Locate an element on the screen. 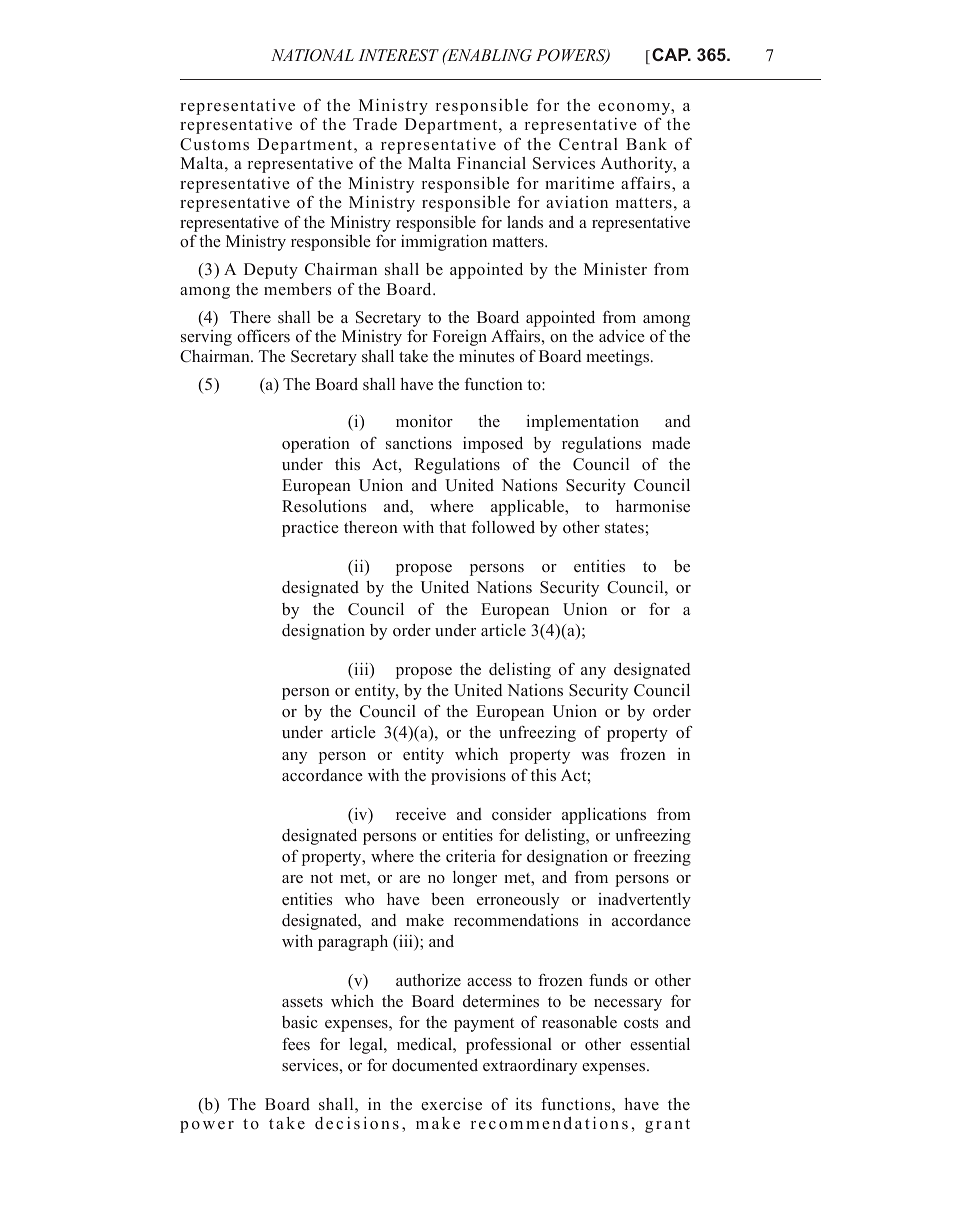 The image size is (966, 1232). exercise is located at coordinates (451, 1104).
